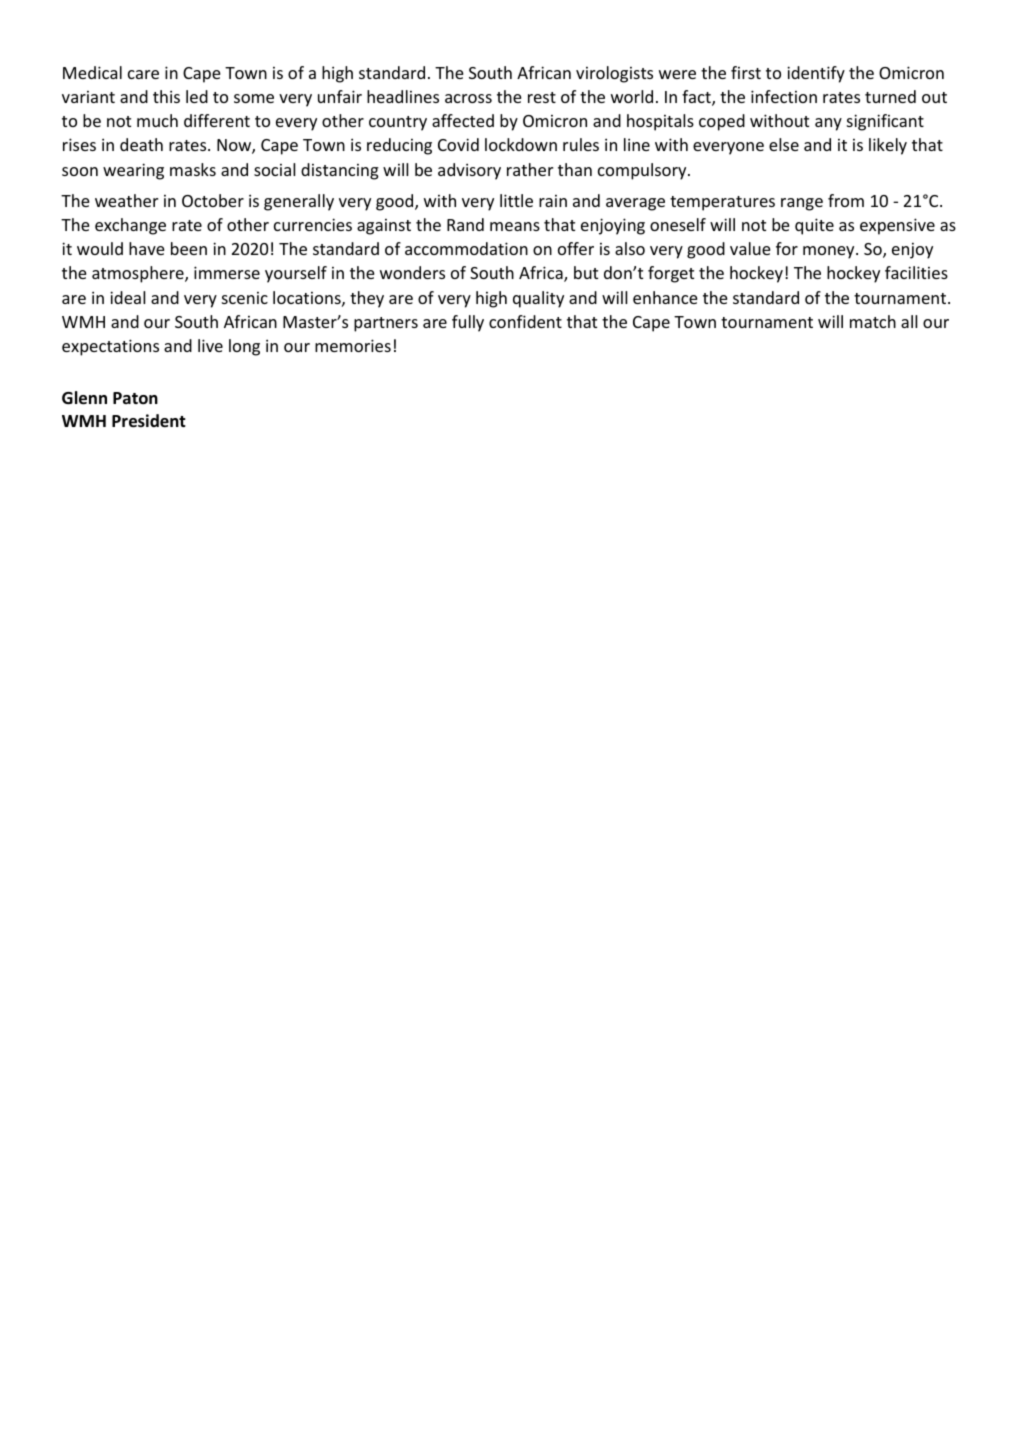 The height and width of the page is (1443, 1020). What do you see at coordinates (468, 323) in the page?
I see `fully` at bounding box center [468, 323].
